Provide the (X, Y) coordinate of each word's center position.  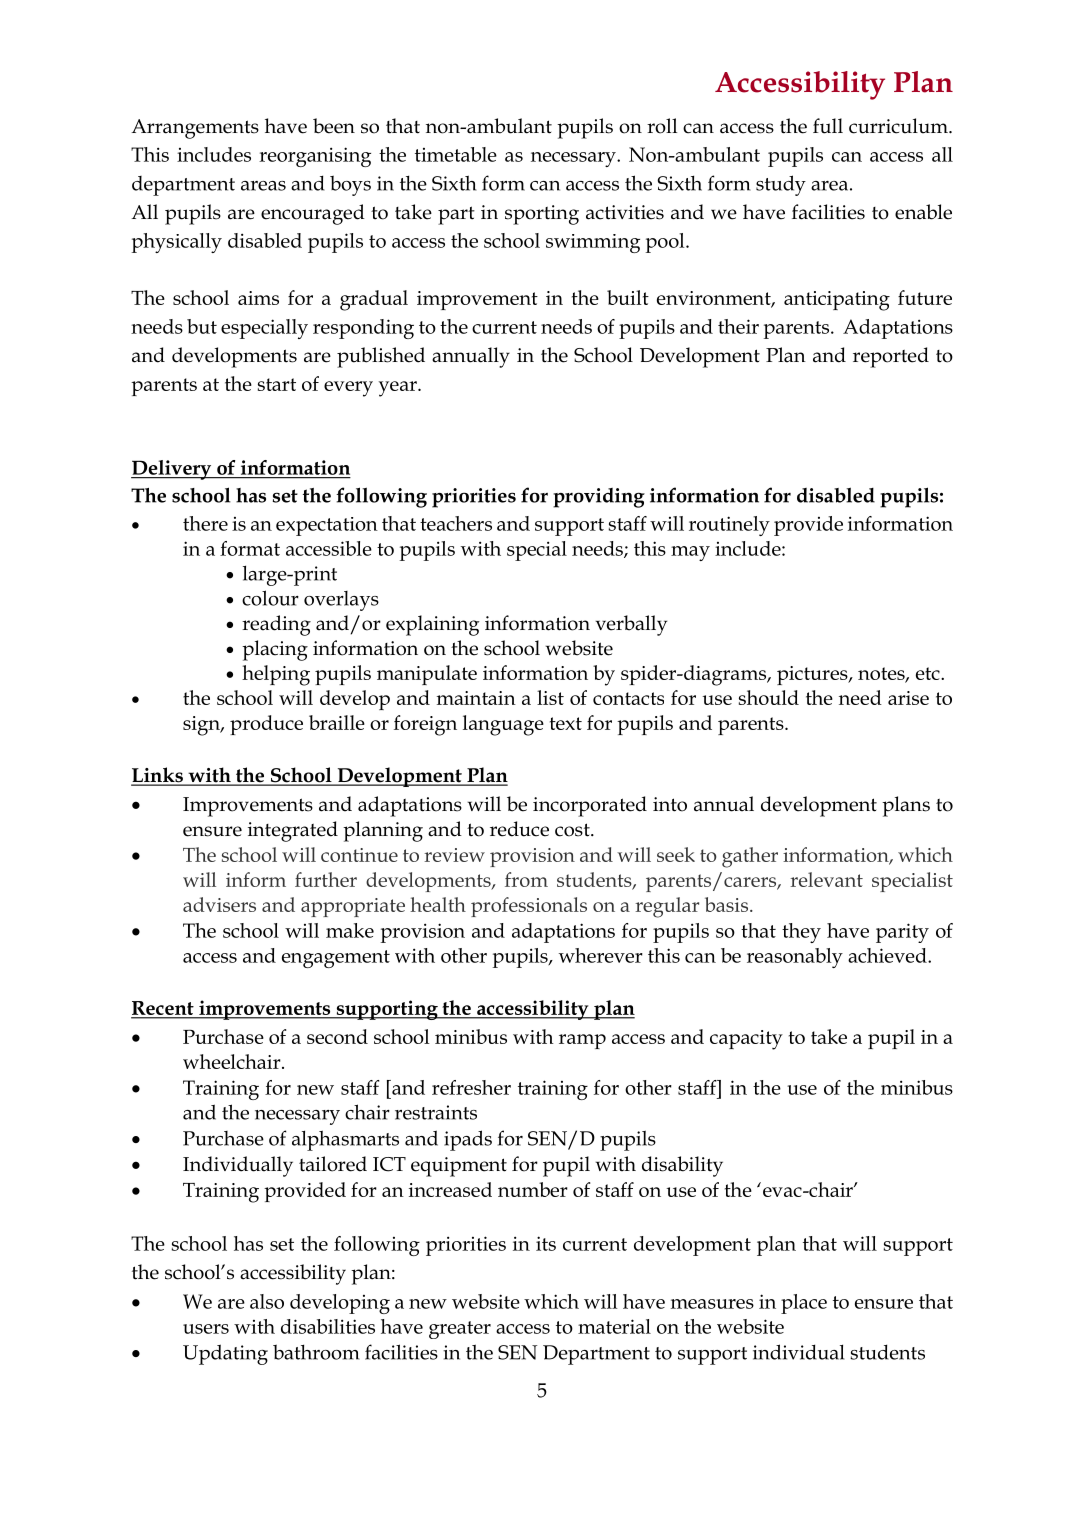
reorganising (315, 157)
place (804, 1304)
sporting (542, 215)
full (828, 126)
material (614, 1326)
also (267, 1301)
